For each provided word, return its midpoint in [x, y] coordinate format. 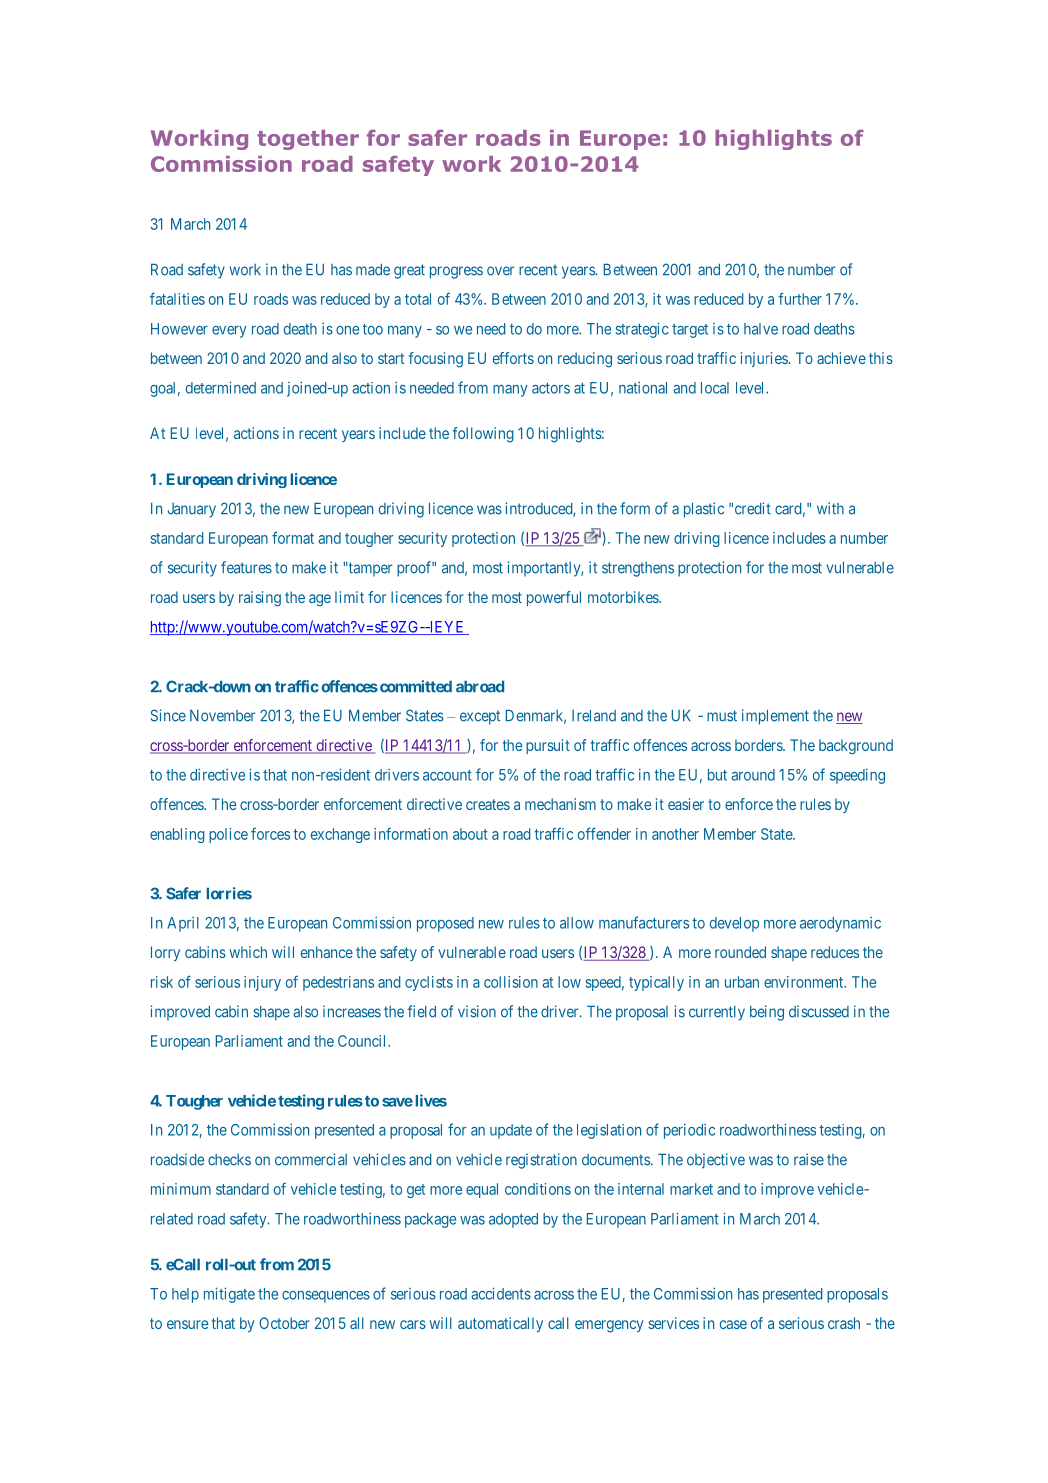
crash [844, 1323]
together [308, 140]
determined [221, 387]
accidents [501, 1293]
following [483, 435]
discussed [819, 1011]
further [800, 298]
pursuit [548, 746]
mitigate [229, 1295]
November [222, 716]
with [830, 508]
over [500, 271]
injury [262, 983]
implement [775, 717]
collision [511, 982]
